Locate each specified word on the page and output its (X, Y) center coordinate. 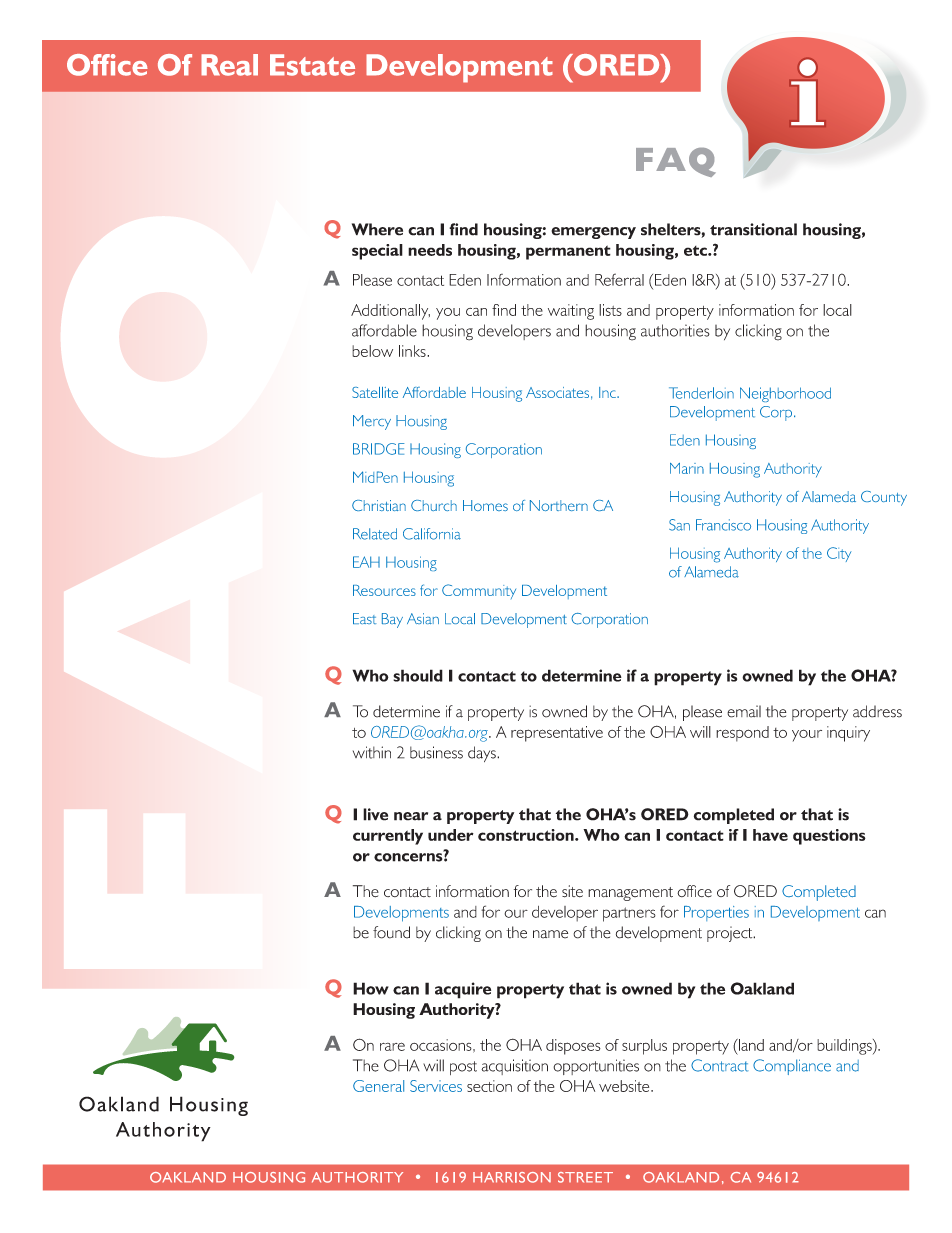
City (839, 554)
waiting (571, 312)
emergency (593, 233)
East (364, 618)
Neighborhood (785, 394)
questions (829, 837)
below (372, 351)
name (550, 934)
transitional (753, 229)
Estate (312, 65)
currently (388, 837)
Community (479, 591)
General (378, 1086)
